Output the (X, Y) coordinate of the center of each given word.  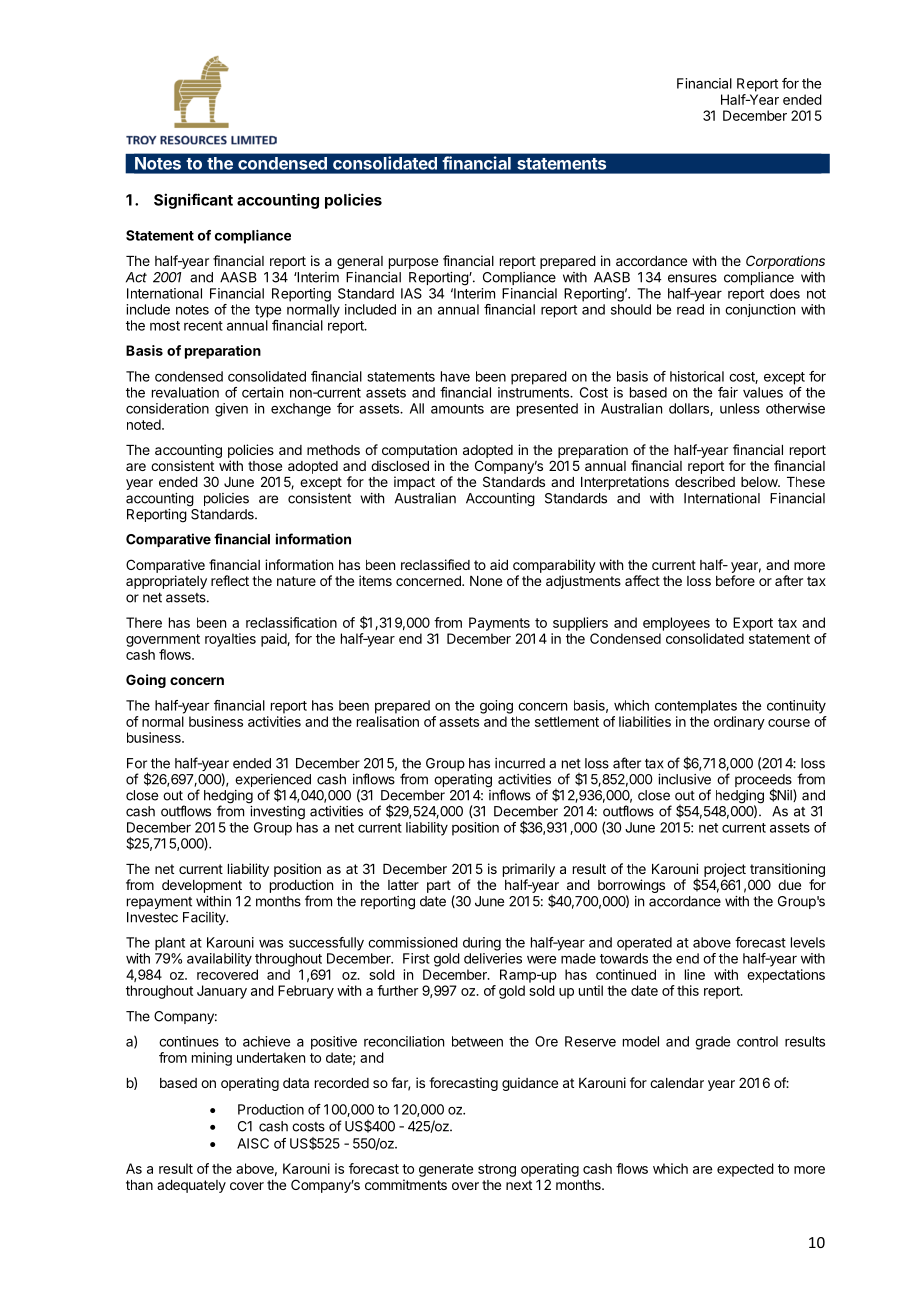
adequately (191, 1186)
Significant (193, 201)
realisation (388, 721)
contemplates (696, 707)
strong (497, 1170)
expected (745, 1170)
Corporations (785, 262)
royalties (230, 640)
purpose (413, 263)
